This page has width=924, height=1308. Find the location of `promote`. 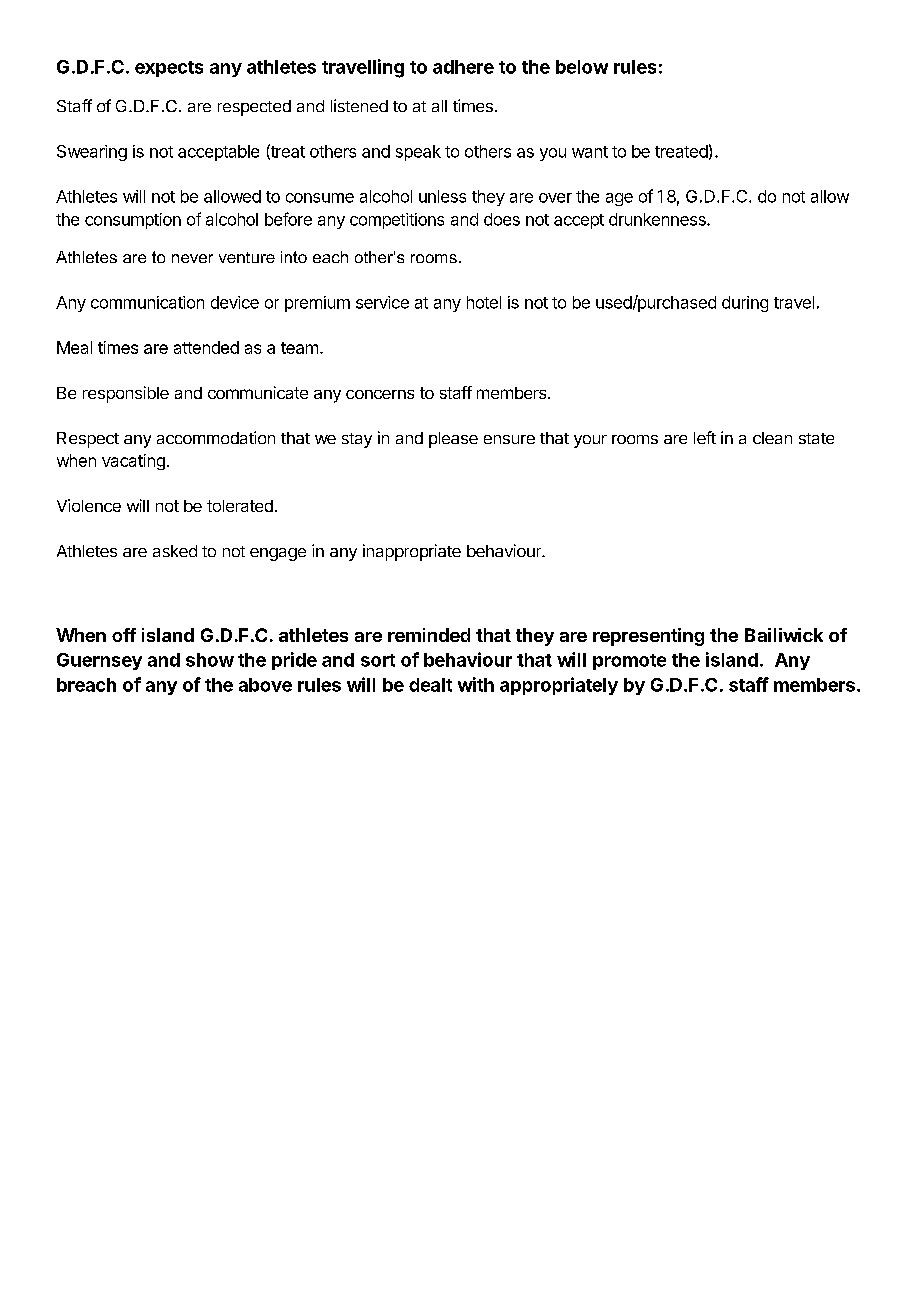

promote is located at coordinates (629, 662).
